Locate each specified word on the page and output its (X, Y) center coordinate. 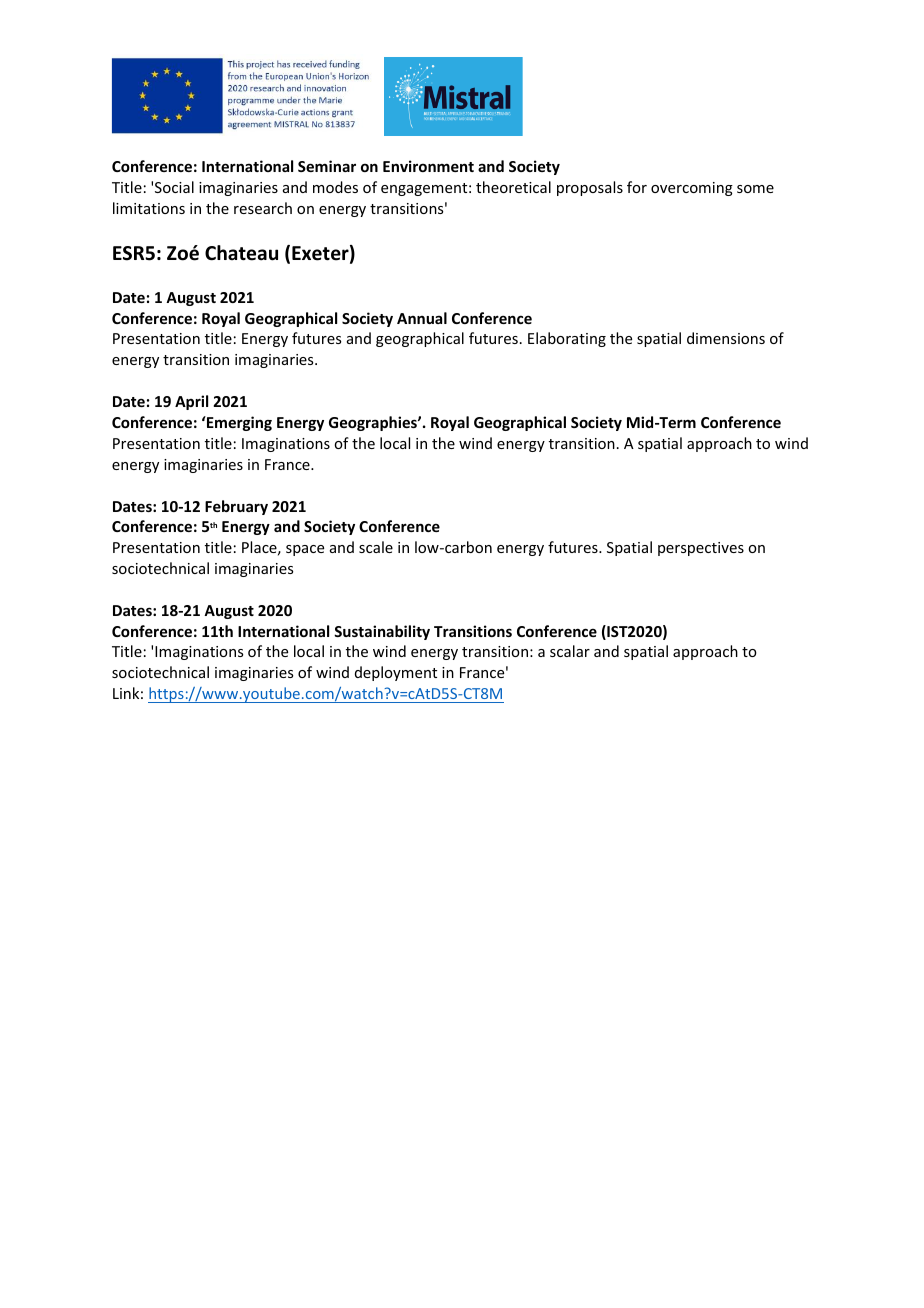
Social (174, 187)
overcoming (692, 189)
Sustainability (382, 632)
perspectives (701, 549)
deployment (396, 673)
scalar (570, 651)
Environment (428, 166)
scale (376, 547)
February (236, 507)
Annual (422, 318)
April (191, 402)
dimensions (726, 338)
